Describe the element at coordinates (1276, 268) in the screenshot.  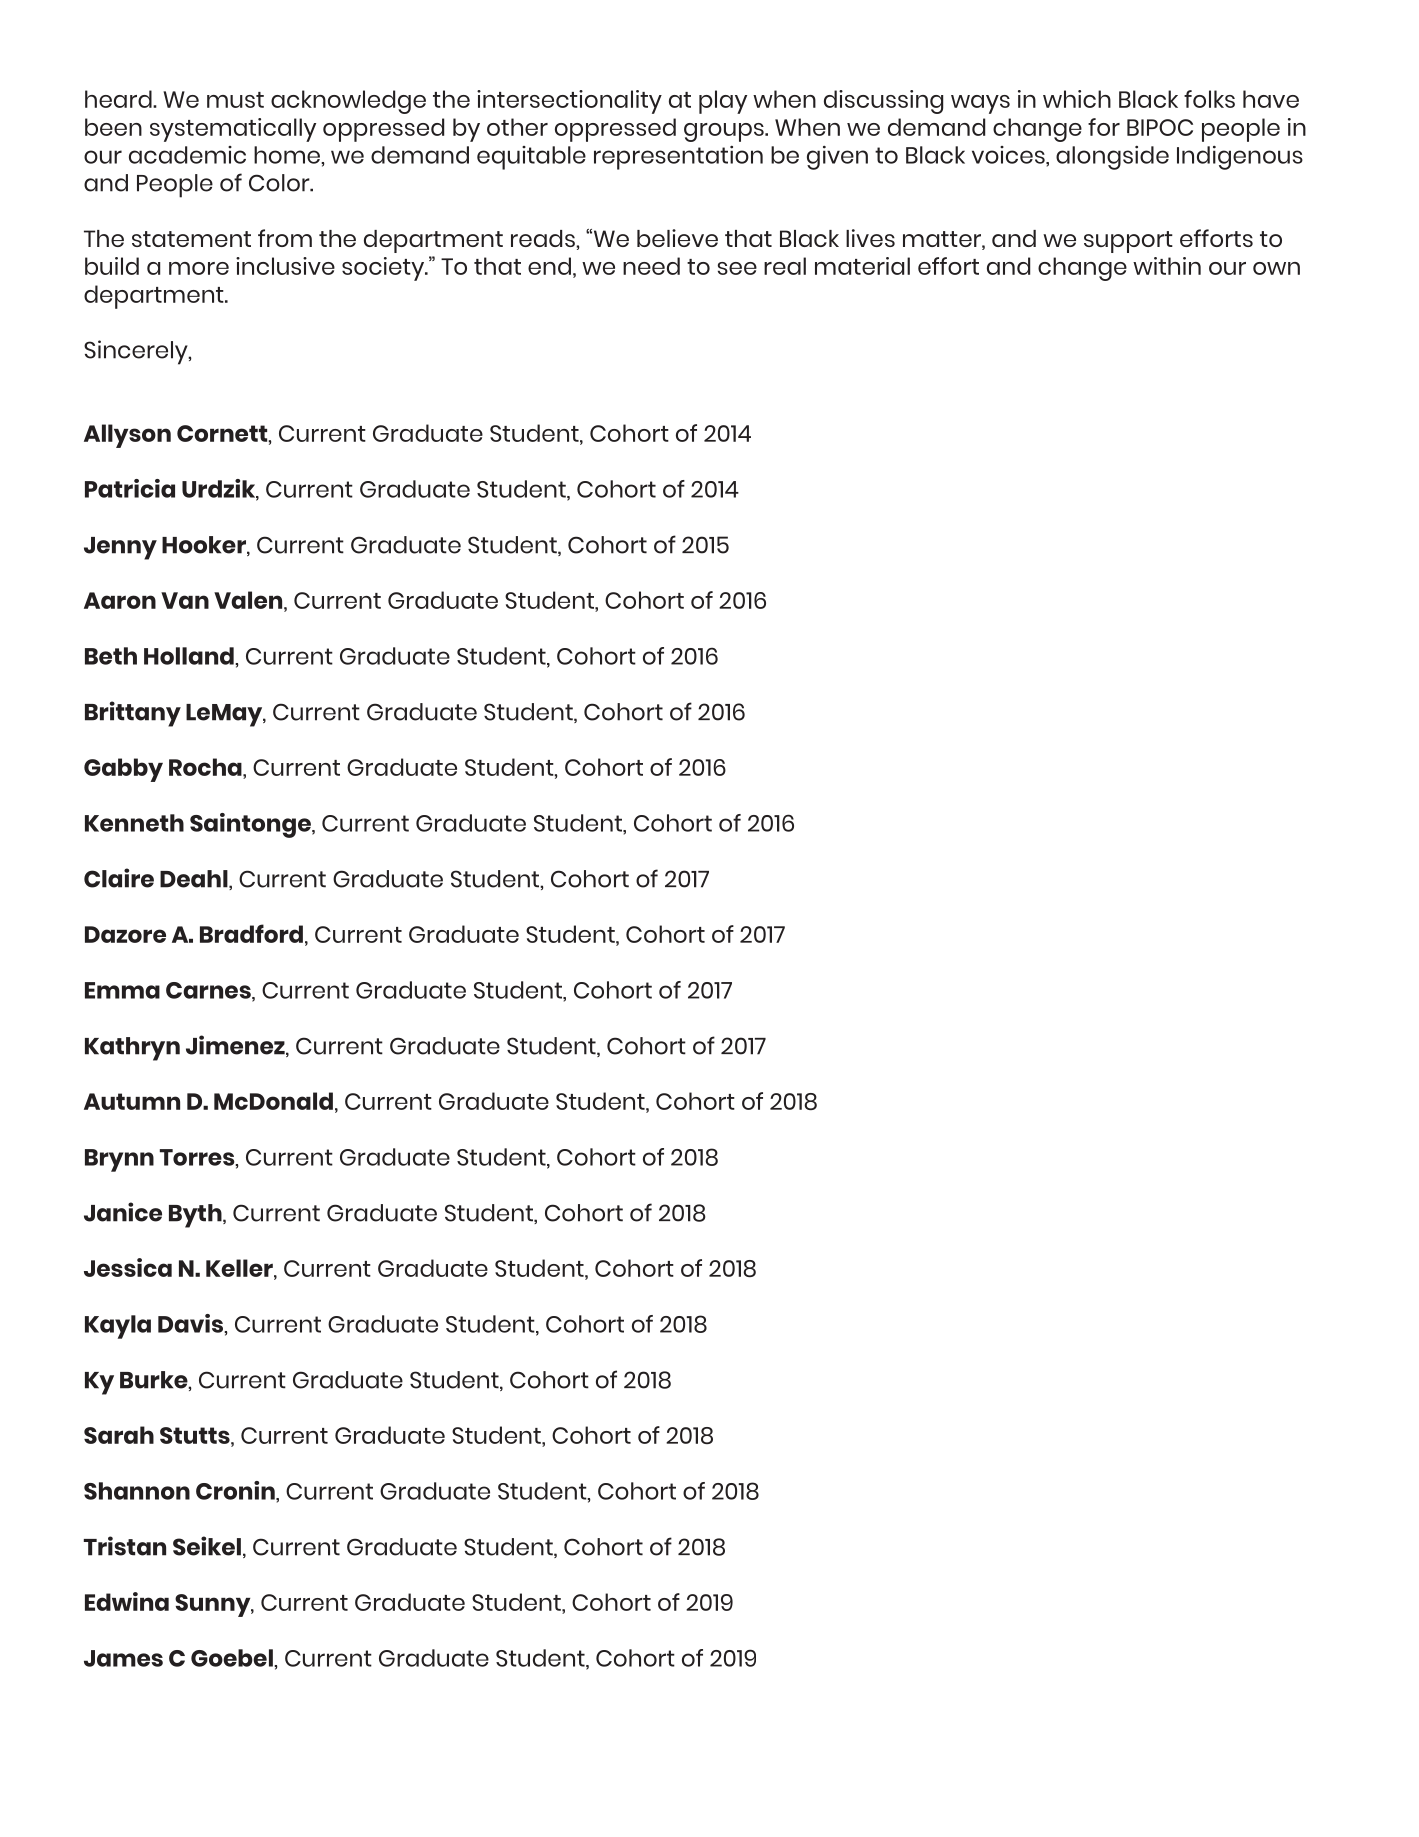
I see `own` at that location.
